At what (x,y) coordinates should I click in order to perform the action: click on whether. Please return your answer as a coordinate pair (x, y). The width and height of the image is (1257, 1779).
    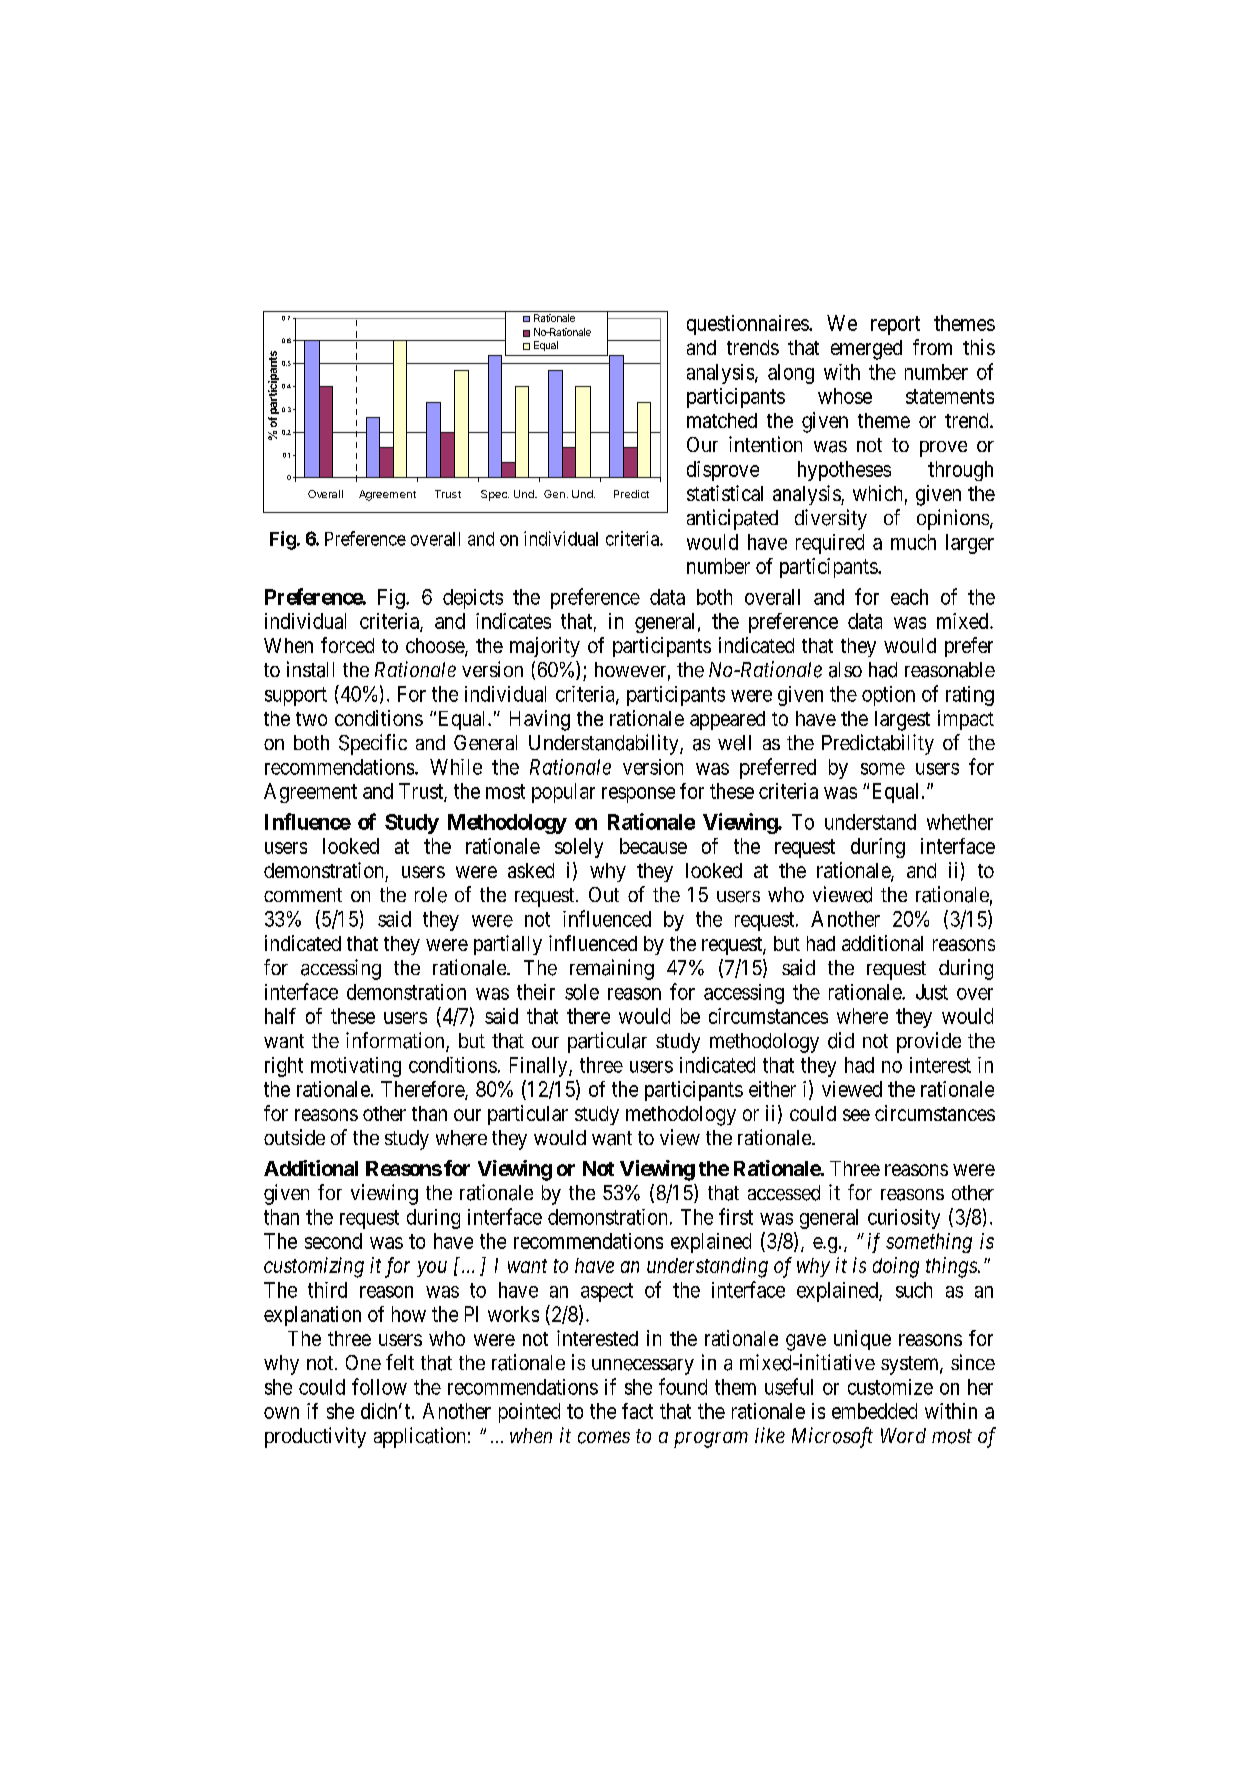
    Looking at the image, I should click on (960, 822).
